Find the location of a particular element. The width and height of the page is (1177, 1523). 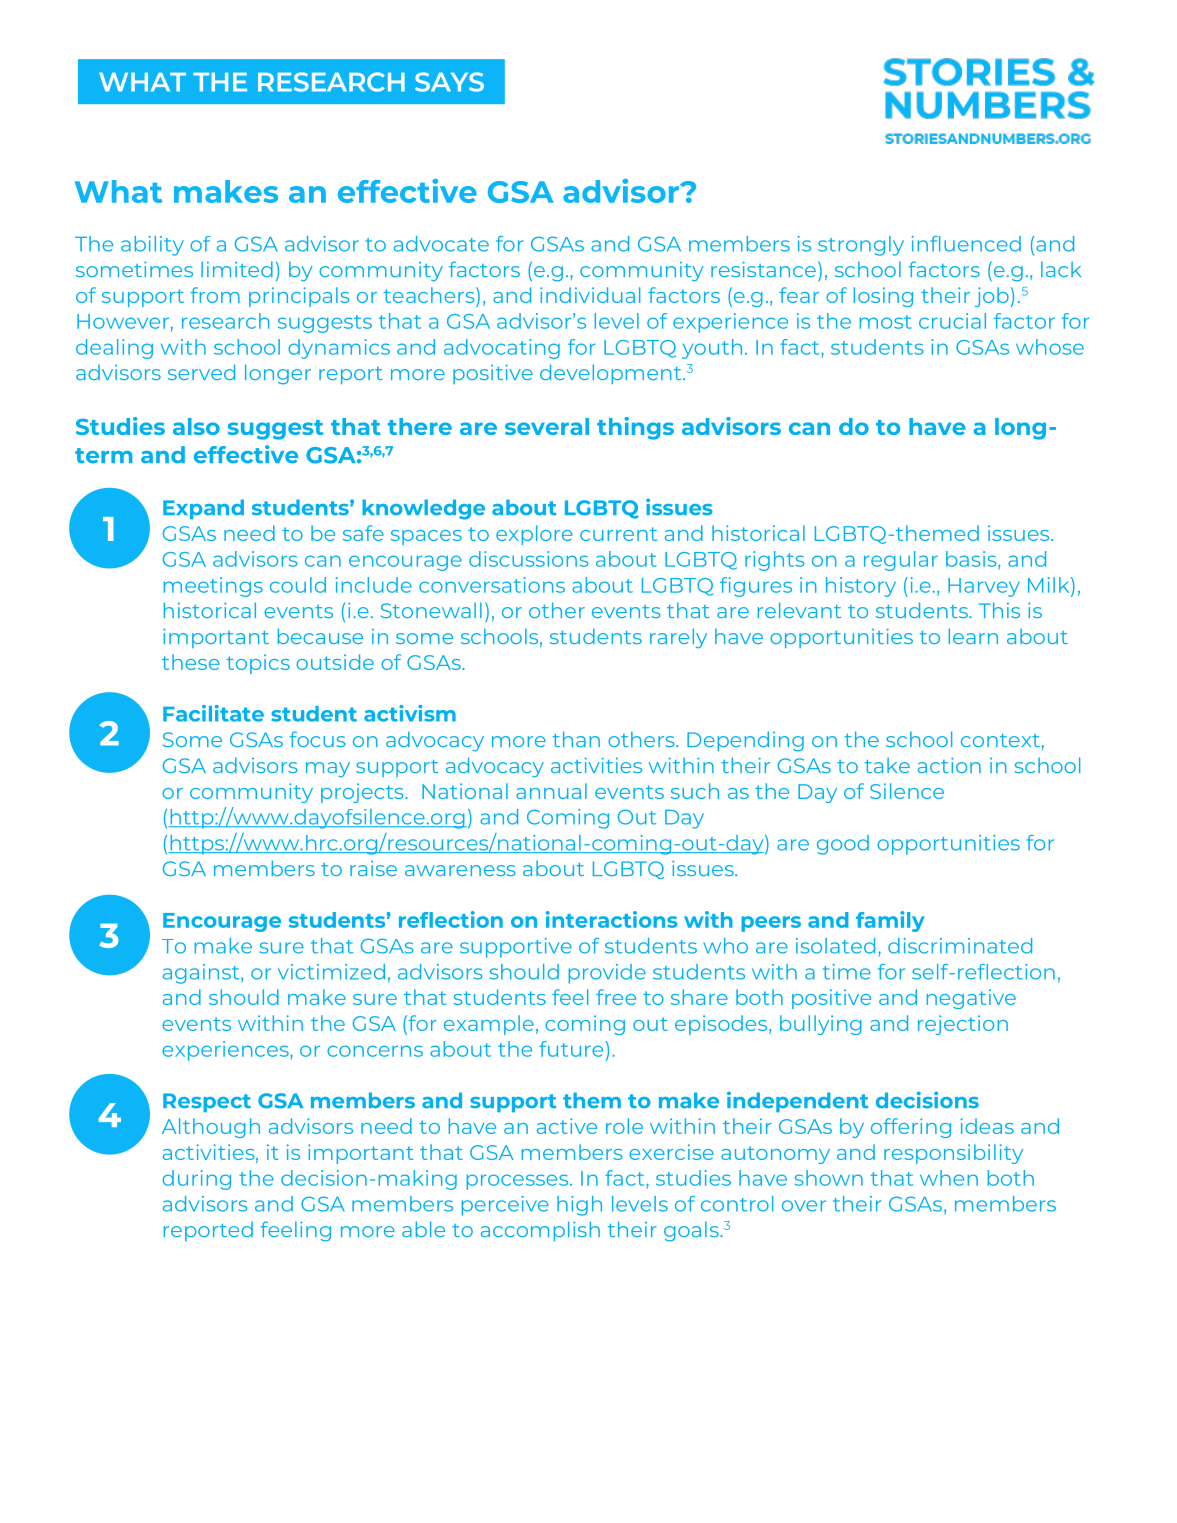

when is located at coordinates (949, 1178).
